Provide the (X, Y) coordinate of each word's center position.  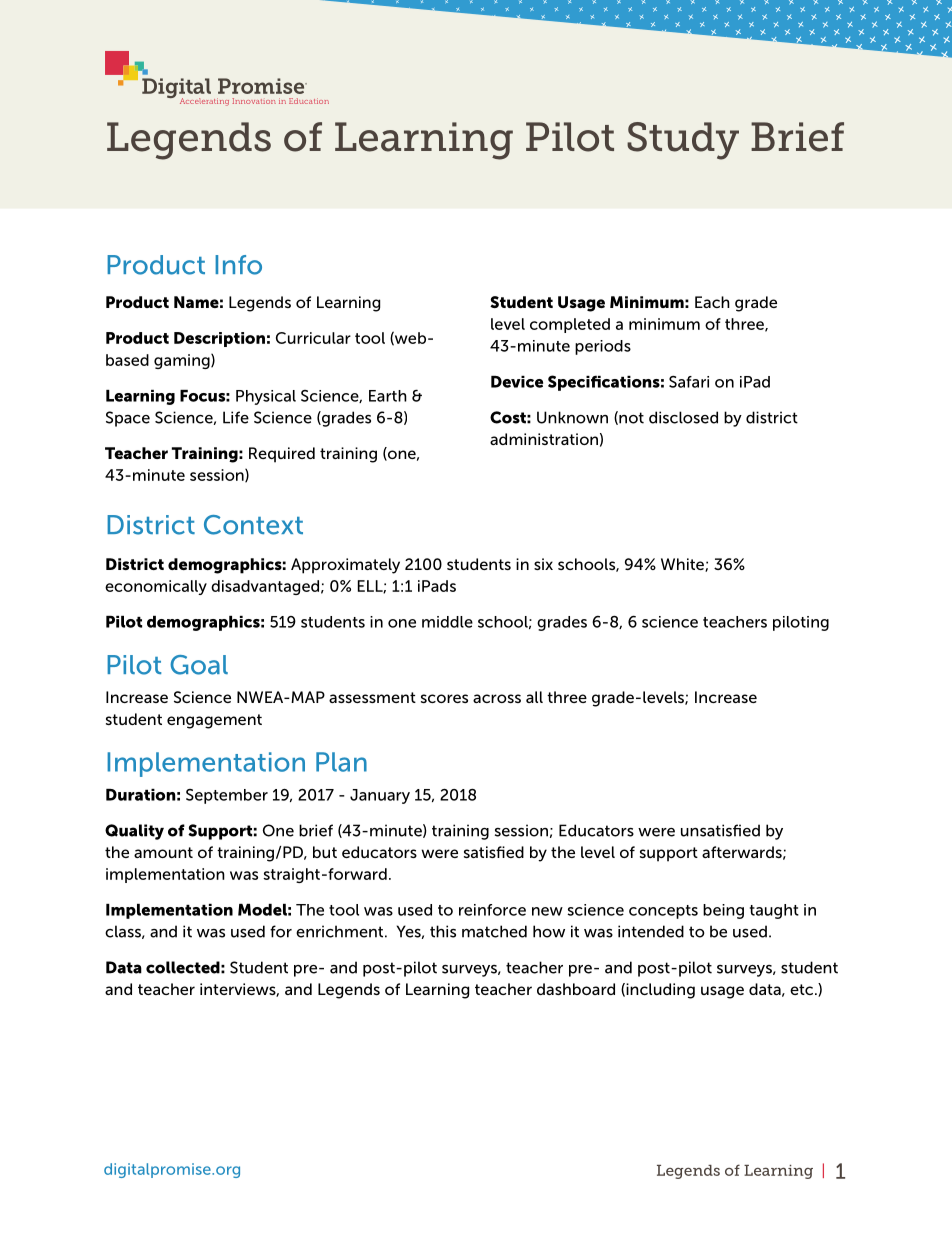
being (723, 911)
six (543, 564)
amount (163, 852)
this (443, 931)
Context (253, 525)
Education (309, 101)
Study (683, 141)
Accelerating (204, 102)
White (683, 565)
